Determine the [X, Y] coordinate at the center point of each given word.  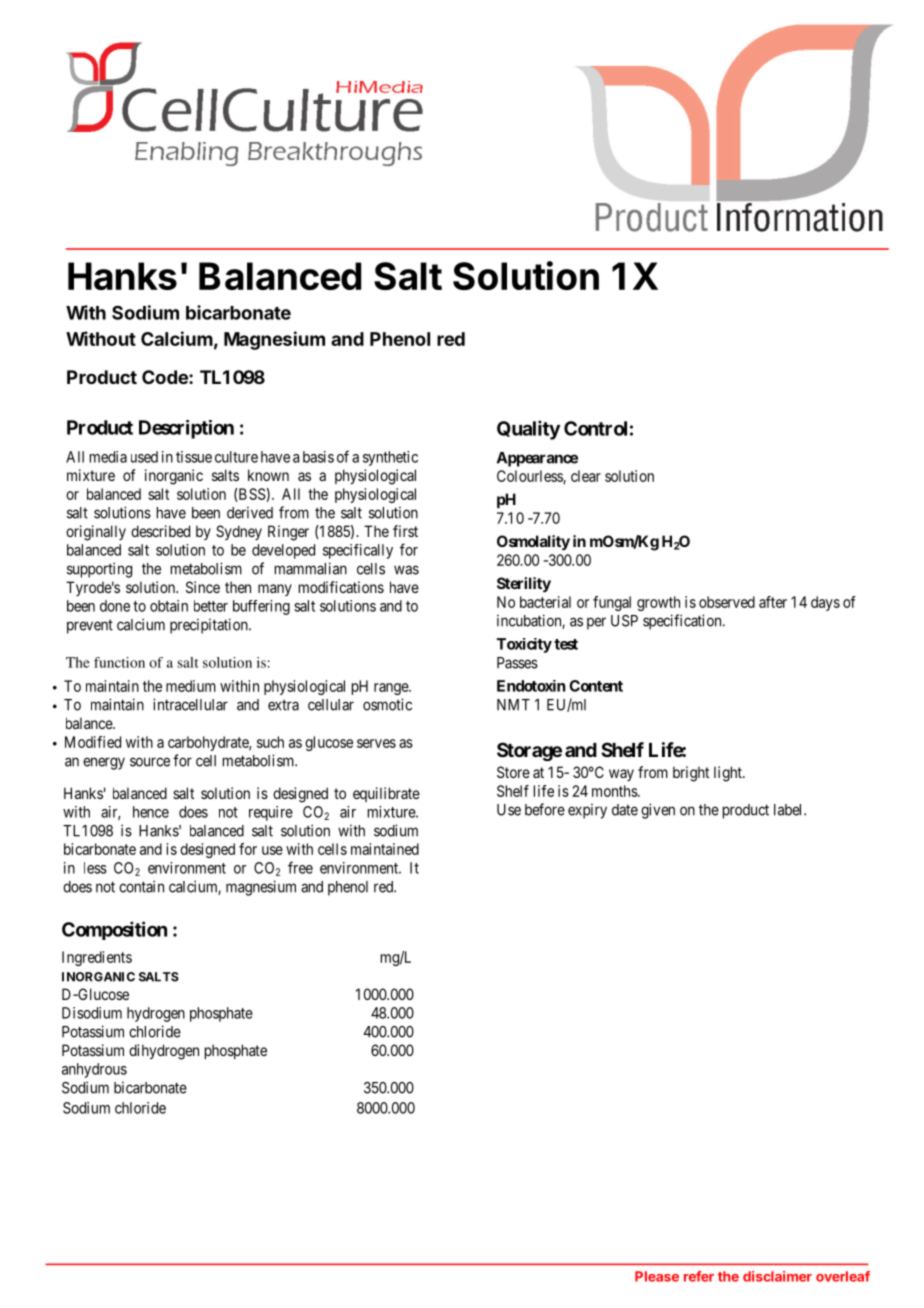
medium [191, 686]
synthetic [390, 458]
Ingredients [97, 958]
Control [595, 428]
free [300, 867]
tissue [194, 457]
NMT [513, 705]
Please [657, 1276]
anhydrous [94, 1070]
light [729, 774]
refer [699, 1276]
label [789, 810]
